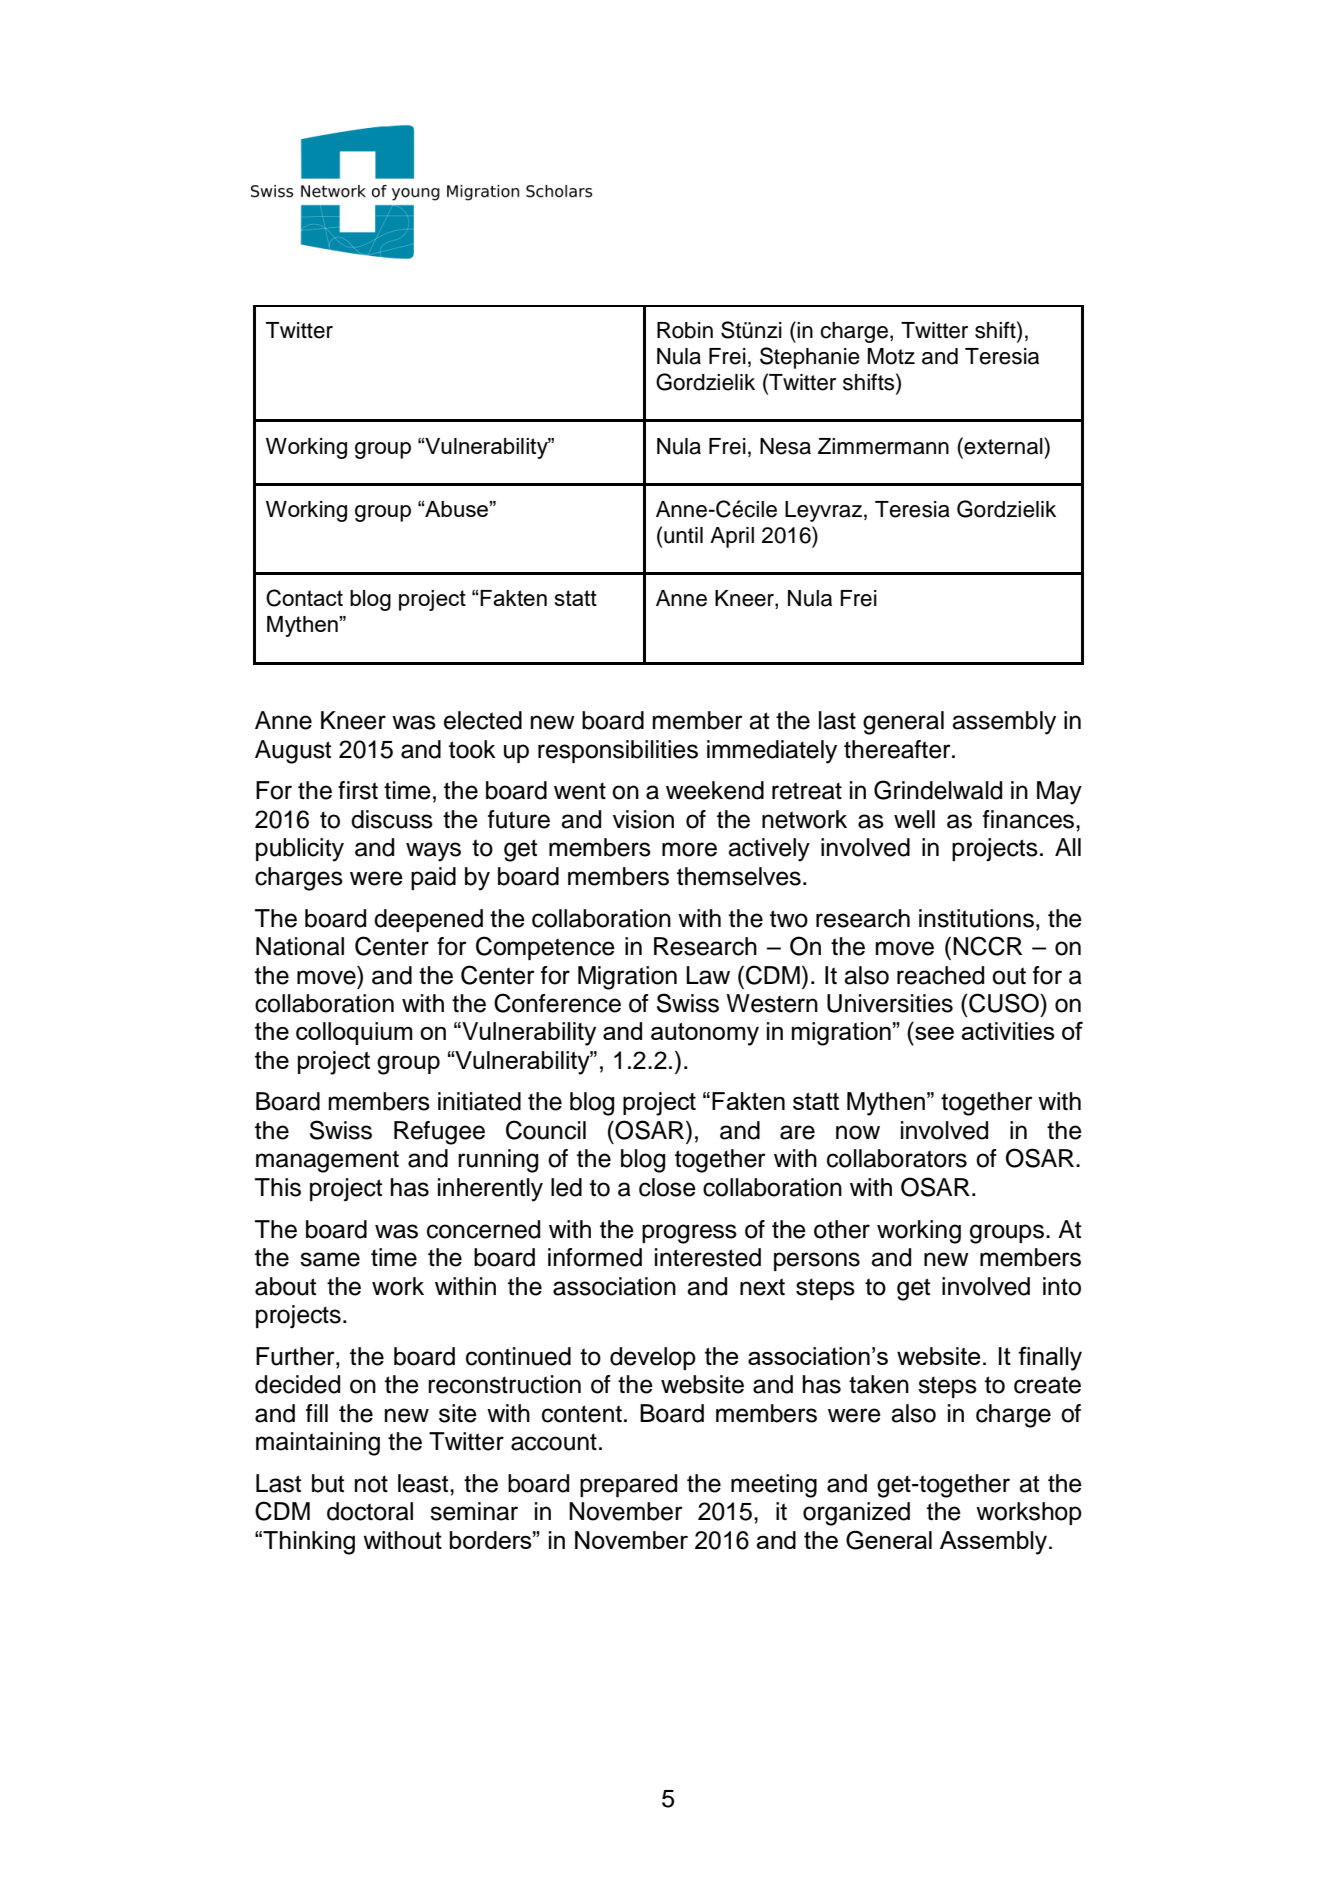 The height and width of the image is (1892, 1337). I want to click on thereafter, so click(898, 749).
